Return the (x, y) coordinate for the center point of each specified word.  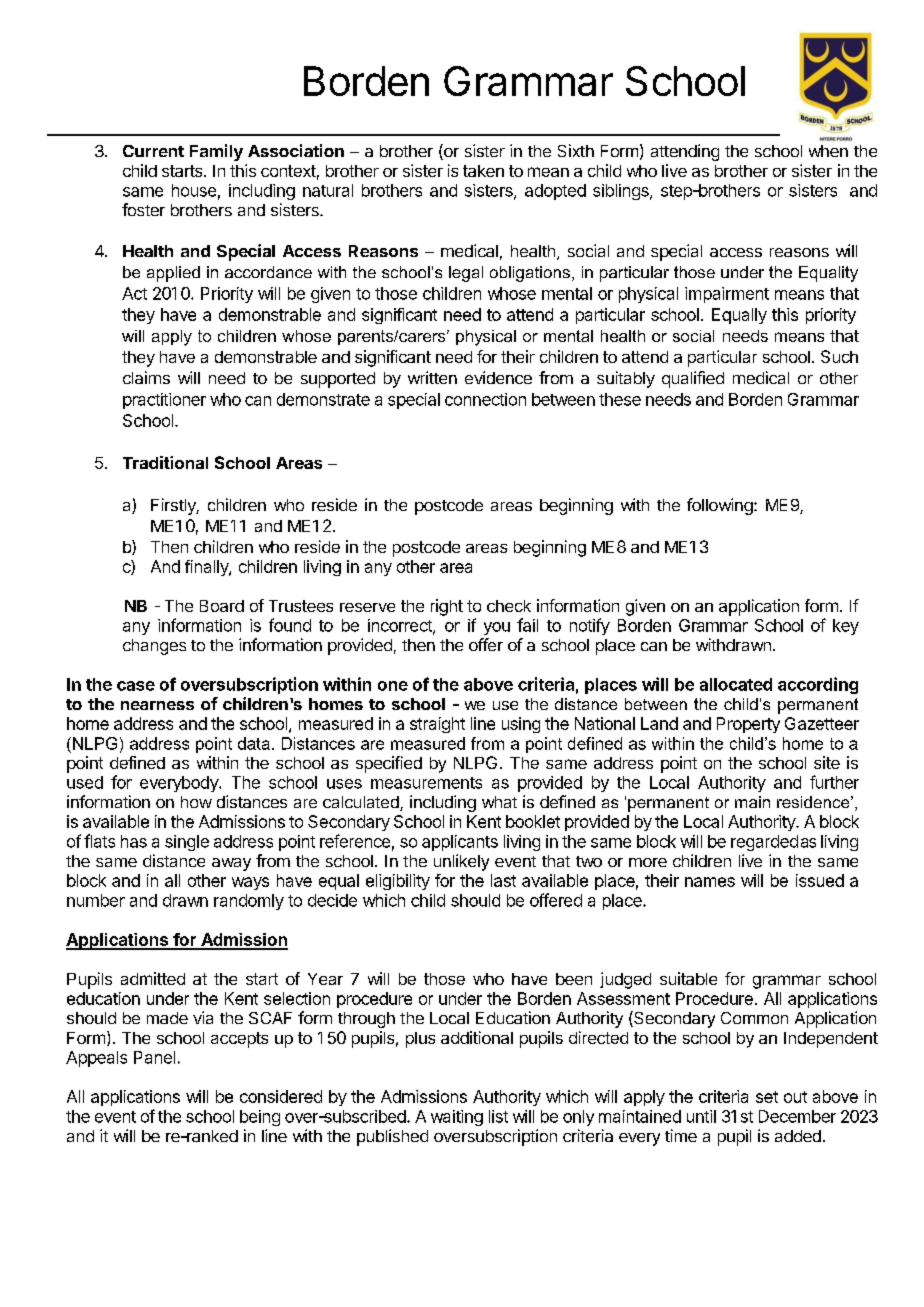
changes (154, 647)
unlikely (461, 862)
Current (153, 151)
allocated (736, 684)
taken (483, 171)
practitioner (164, 401)
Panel (154, 1057)
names (710, 882)
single (187, 843)
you (497, 628)
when (828, 151)
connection (485, 399)
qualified (693, 379)
